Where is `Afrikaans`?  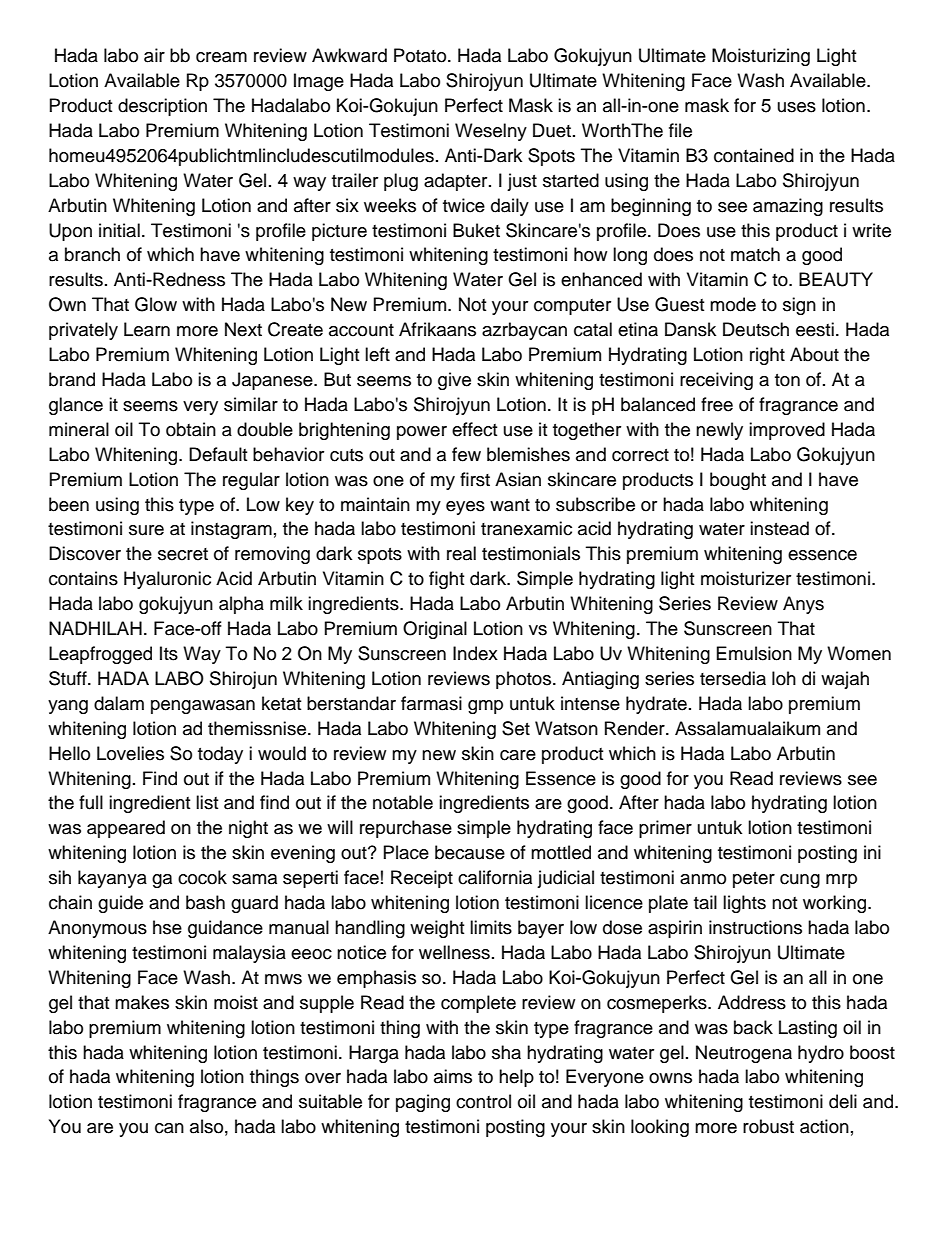 Afrikaans is located at coordinates (437, 329).
